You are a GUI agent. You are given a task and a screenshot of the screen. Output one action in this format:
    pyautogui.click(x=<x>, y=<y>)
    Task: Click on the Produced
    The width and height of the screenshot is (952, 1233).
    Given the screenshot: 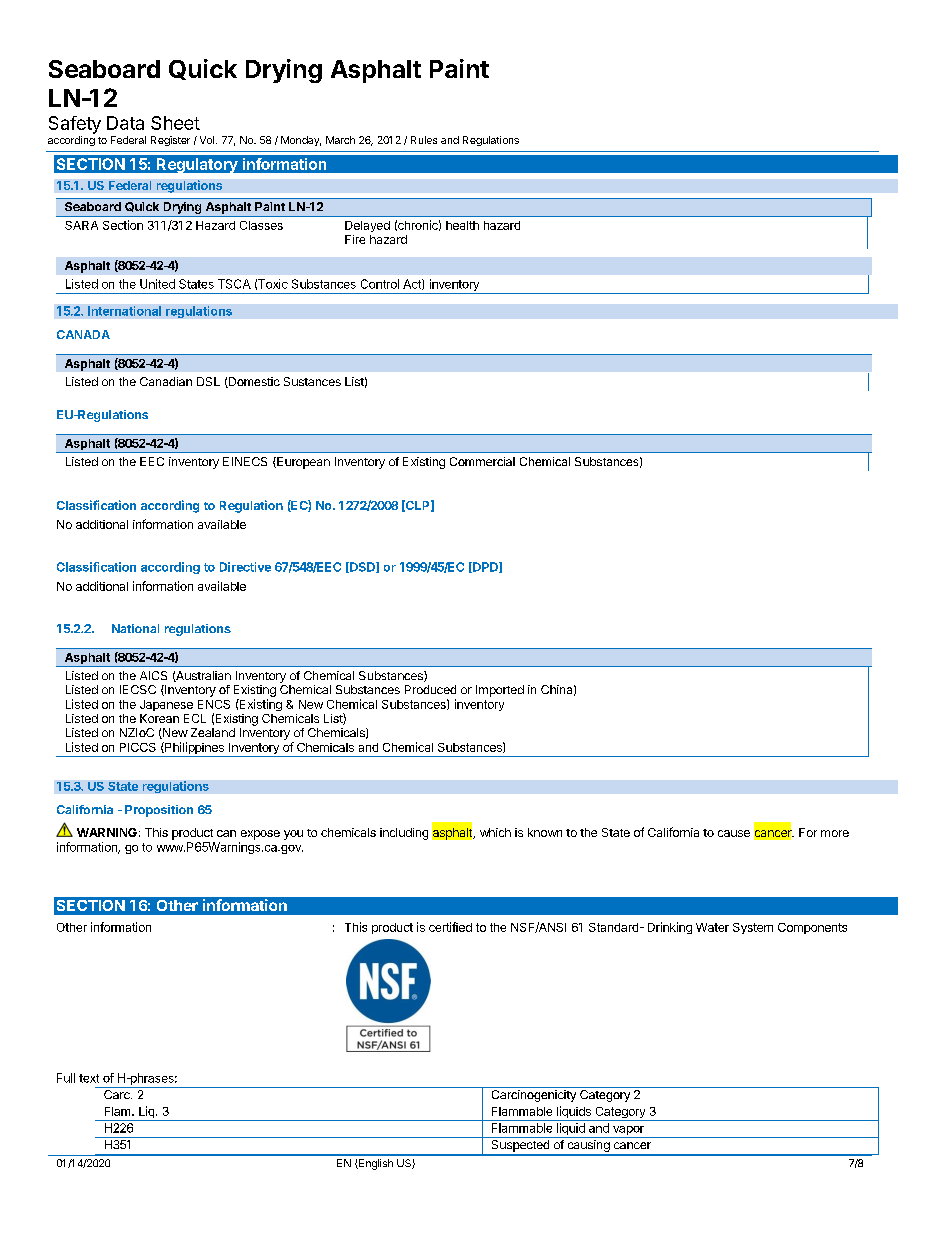 What is the action you would take?
    pyautogui.click(x=430, y=689)
